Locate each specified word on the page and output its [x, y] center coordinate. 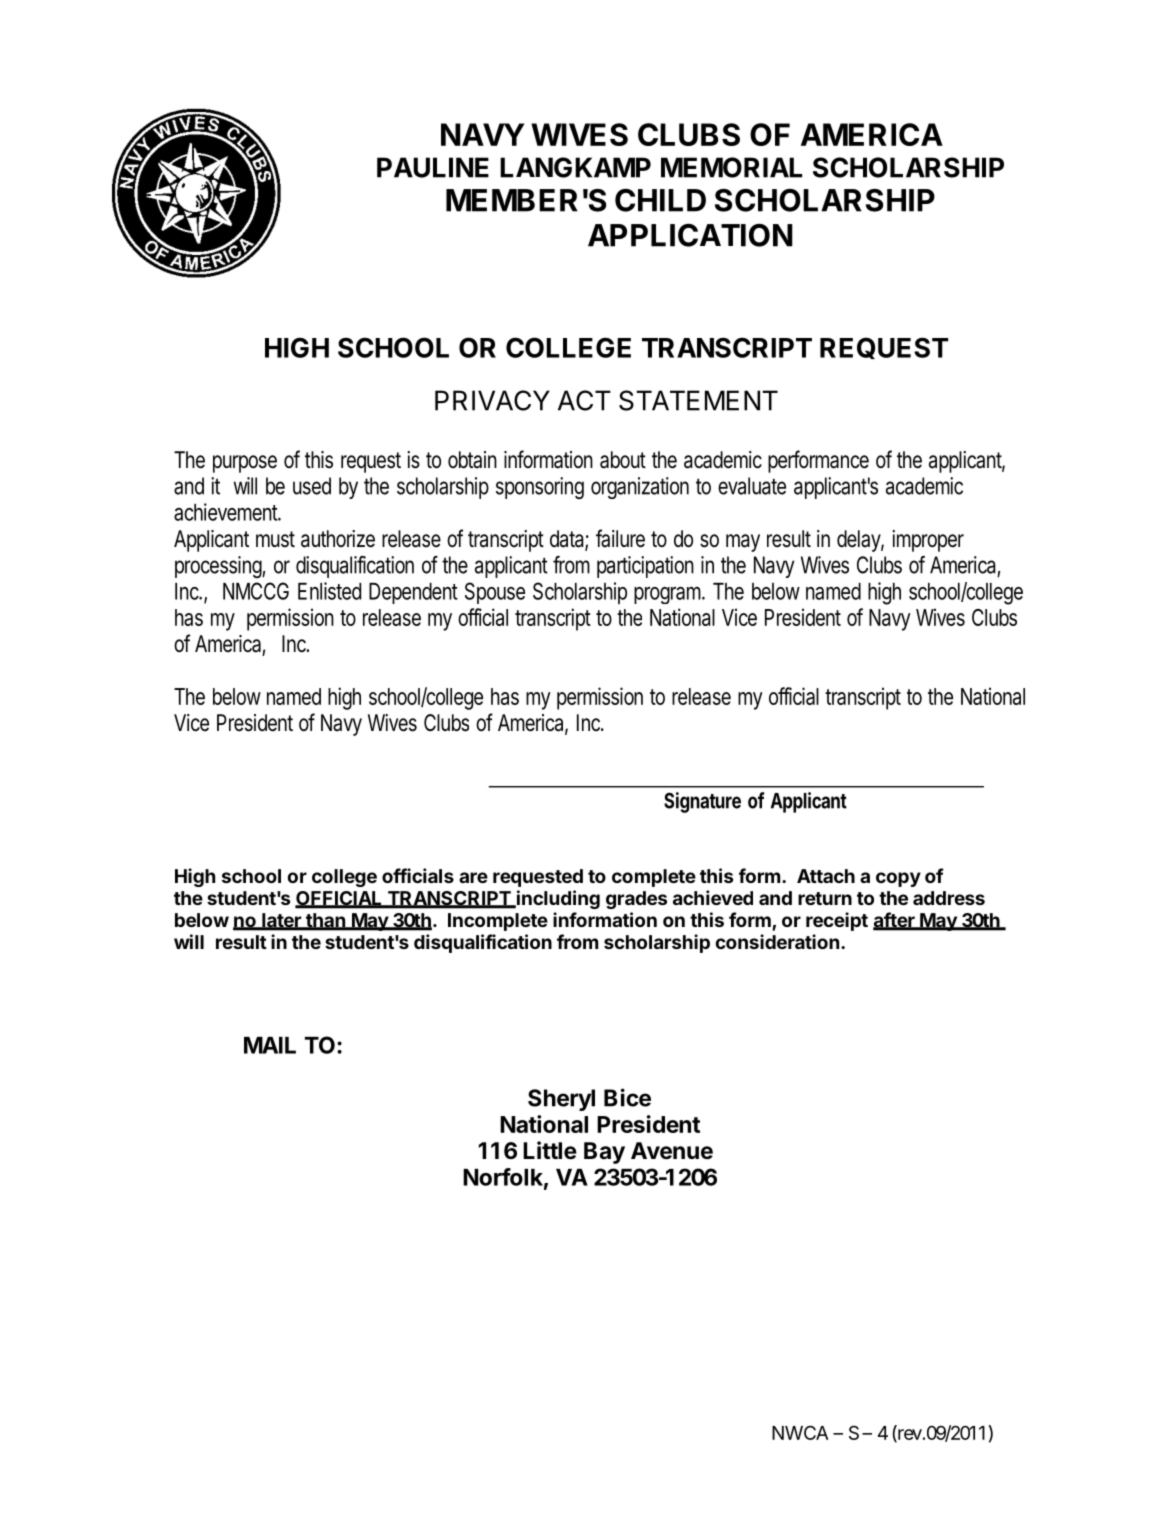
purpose [245, 464]
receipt [837, 921]
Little [550, 1150]
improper [928, 541]
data [568, 540]
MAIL [270, 1045]
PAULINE [433, 167]
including [557, 899]
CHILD [660, 200]
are [473, 877]
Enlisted [329, 591]
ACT [584, 400]
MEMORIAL [731, 167]
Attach [826, 876]
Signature [702, 802]
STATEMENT [698, 400]
